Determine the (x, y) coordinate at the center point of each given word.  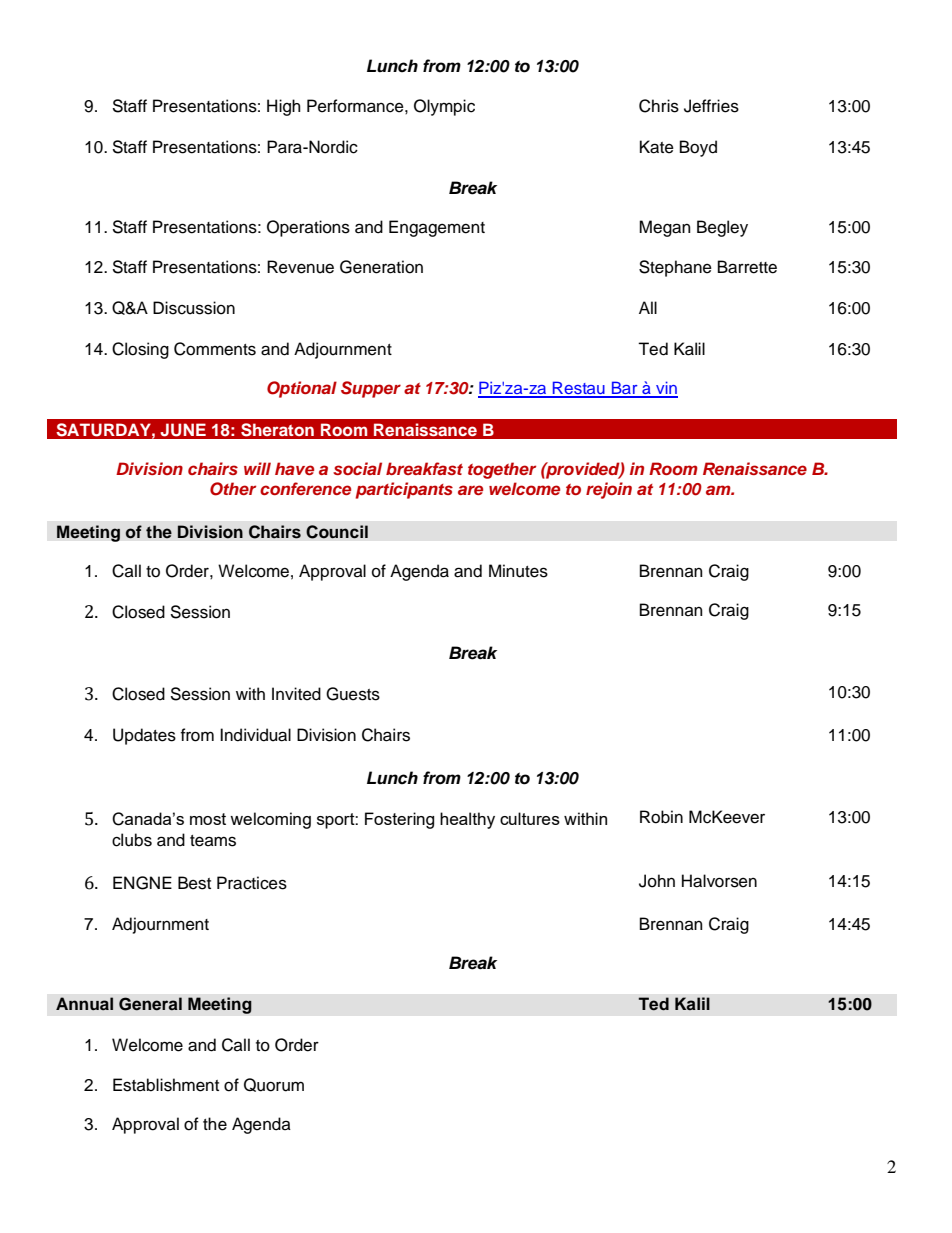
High (284, 107)
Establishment (166, 1085)
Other (233, 489)
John (657, 881)
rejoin (609, 490)
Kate (657, 147)
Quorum (274, 1085)
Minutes (518, 571)
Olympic (444, 107)
